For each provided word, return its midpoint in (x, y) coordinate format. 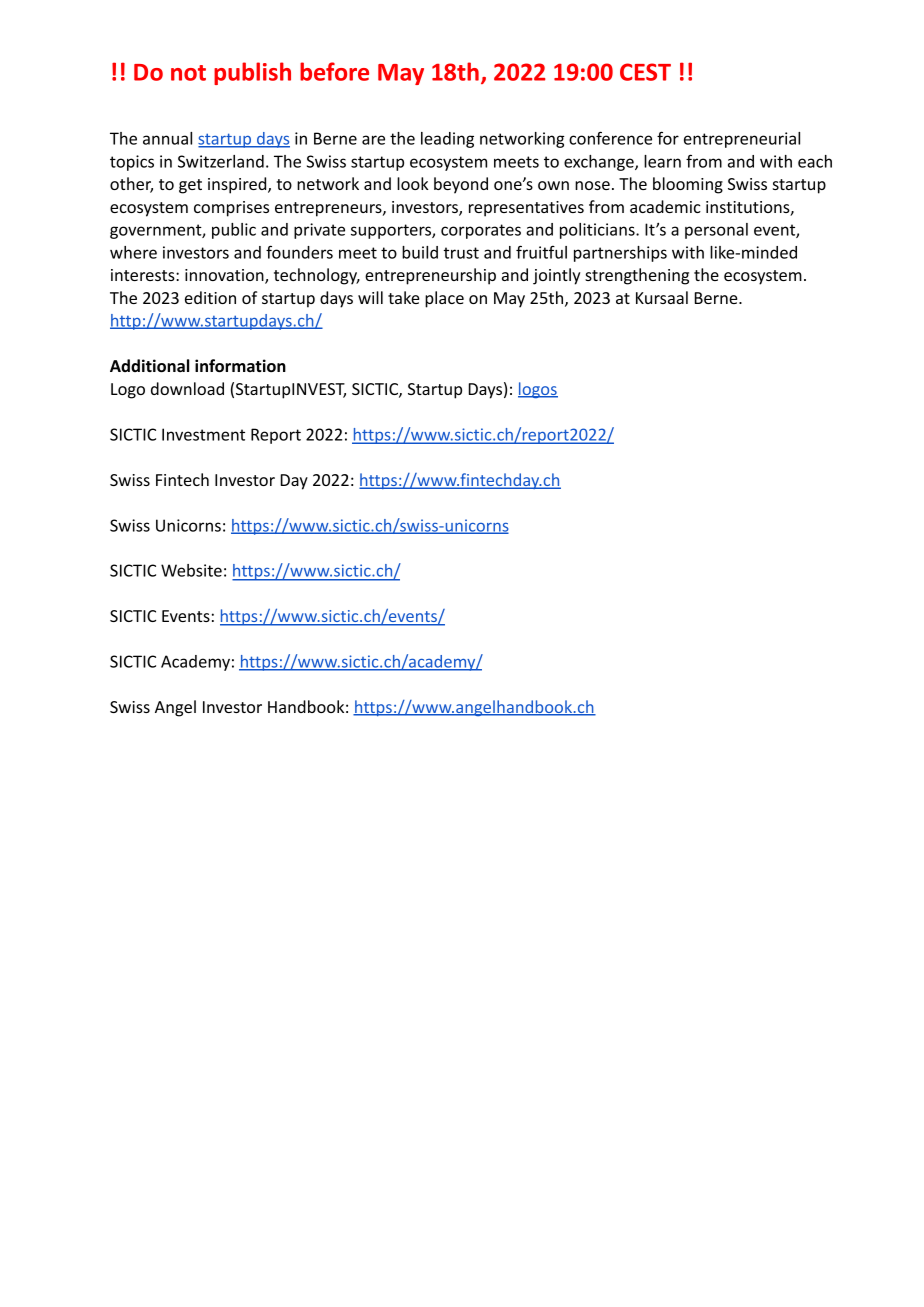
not (188, 73)
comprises (231, 209)
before (334, 71)
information (240, 366)
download (187, 388)
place (444, 299)
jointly (557, 276)
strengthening (637, 276)
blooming (688, 185)
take (404, 297)
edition (210, 297)
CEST (645, 72)
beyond (461, 185)
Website (191, 570)
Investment (203, 434)
